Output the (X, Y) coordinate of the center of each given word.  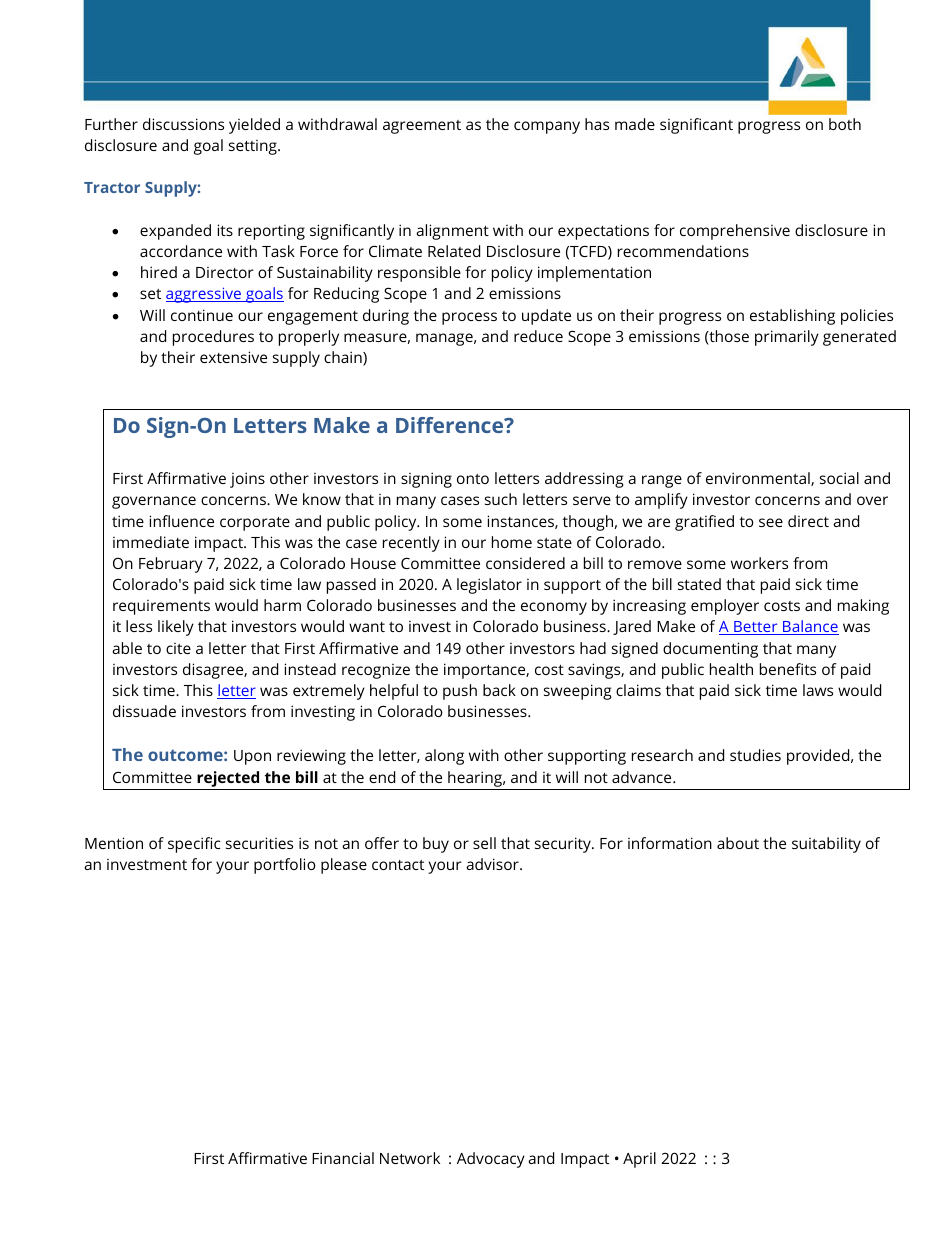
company (547, 127)
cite (178, 648)
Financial (343, 1158)
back (499, 690)
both (845, 124)
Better (756, 628)
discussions (183, 124)
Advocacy (491, 1160)
